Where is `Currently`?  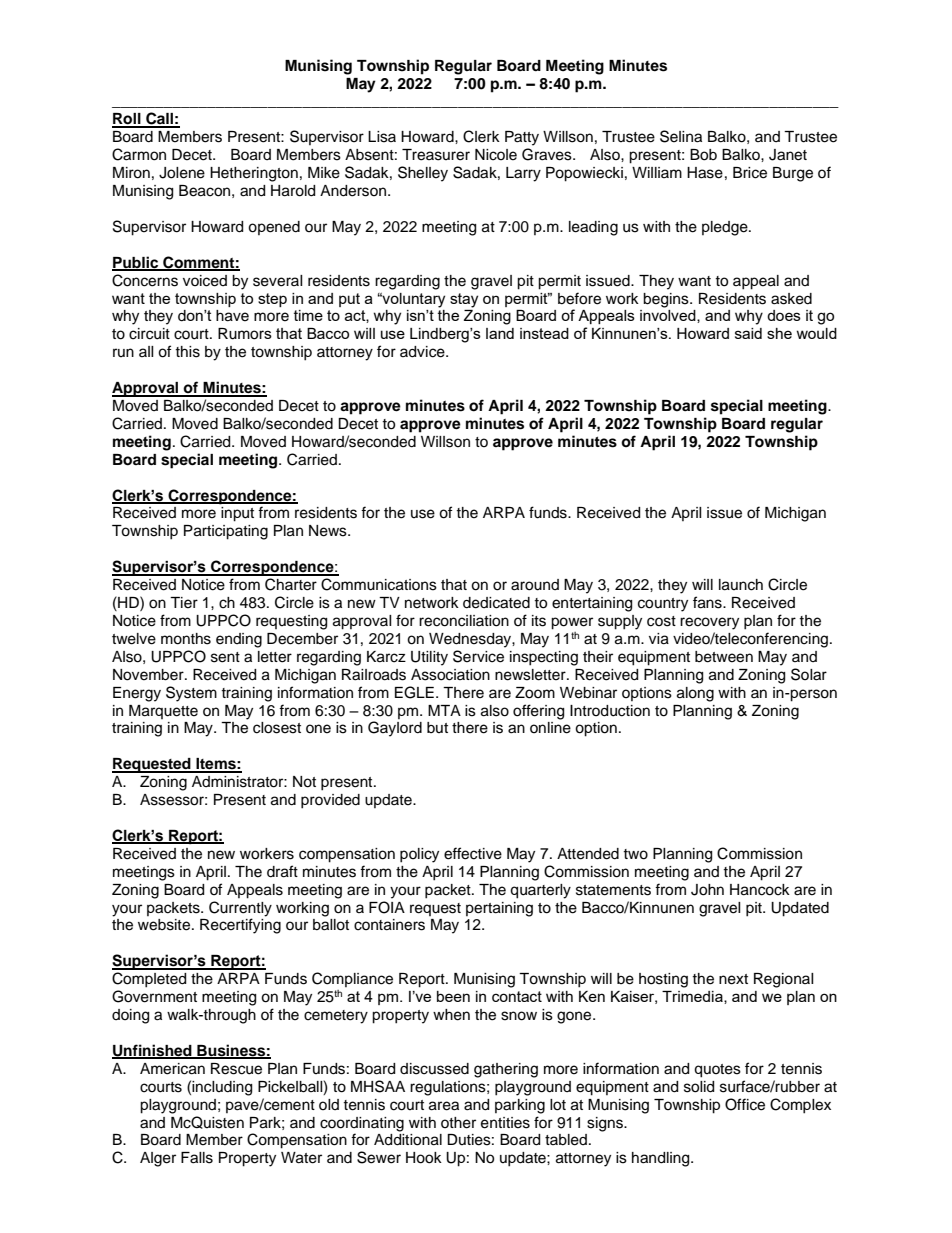
Currently is located at coordinates (240, 909).
